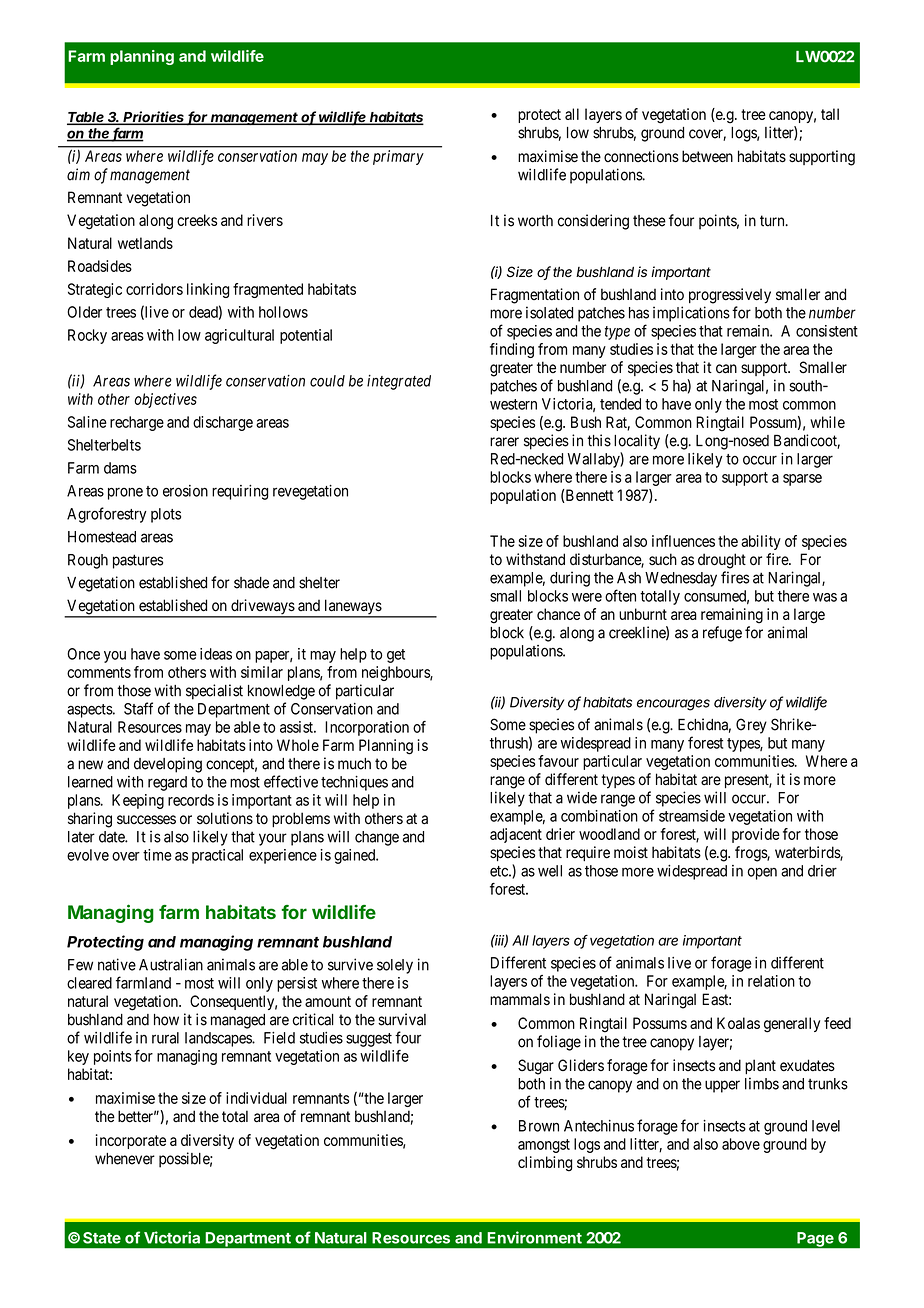  Describe the element at coordinates (707, 156) in the image. I see `between` at that location.
